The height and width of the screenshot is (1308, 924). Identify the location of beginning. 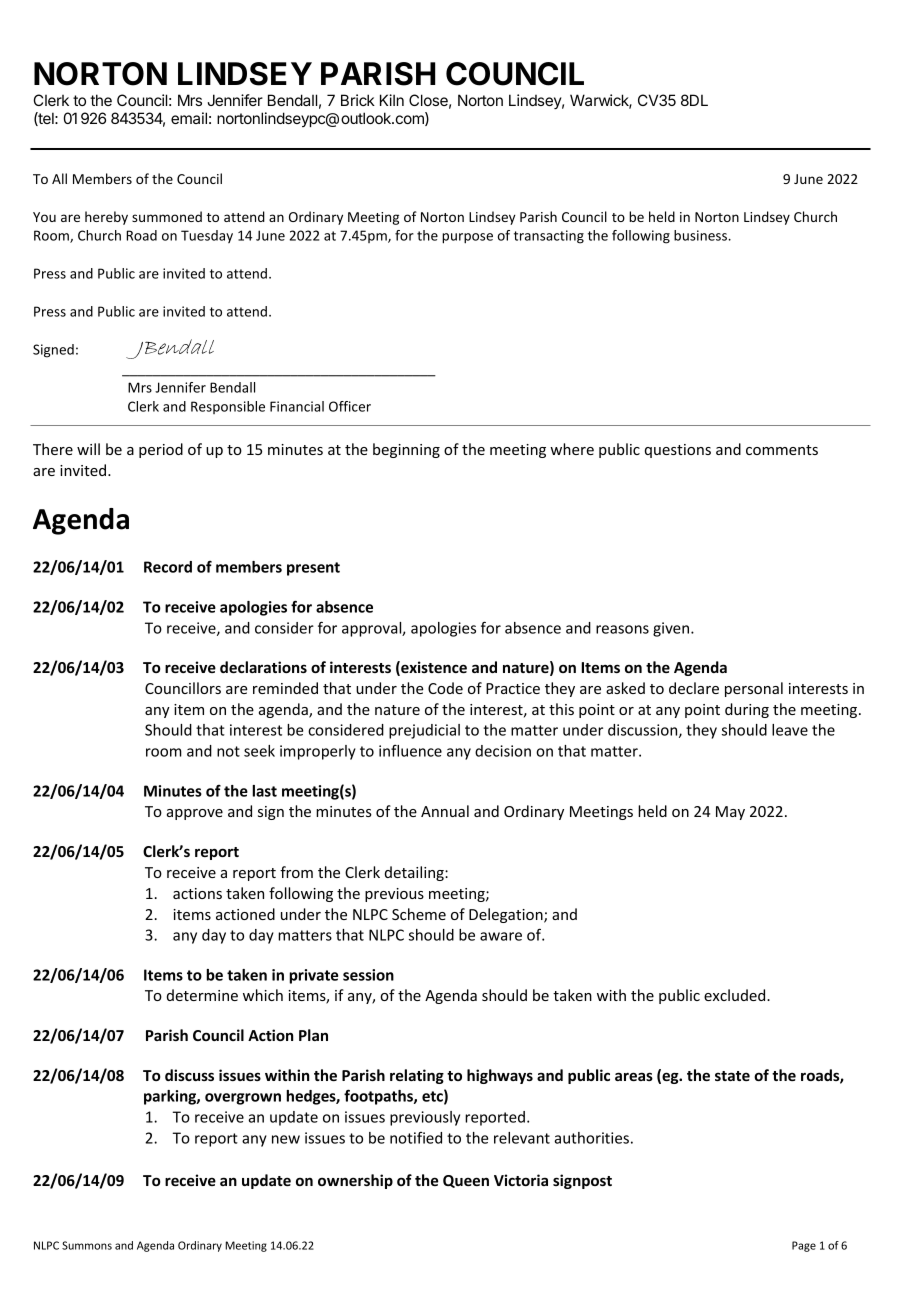
(406, 450).
